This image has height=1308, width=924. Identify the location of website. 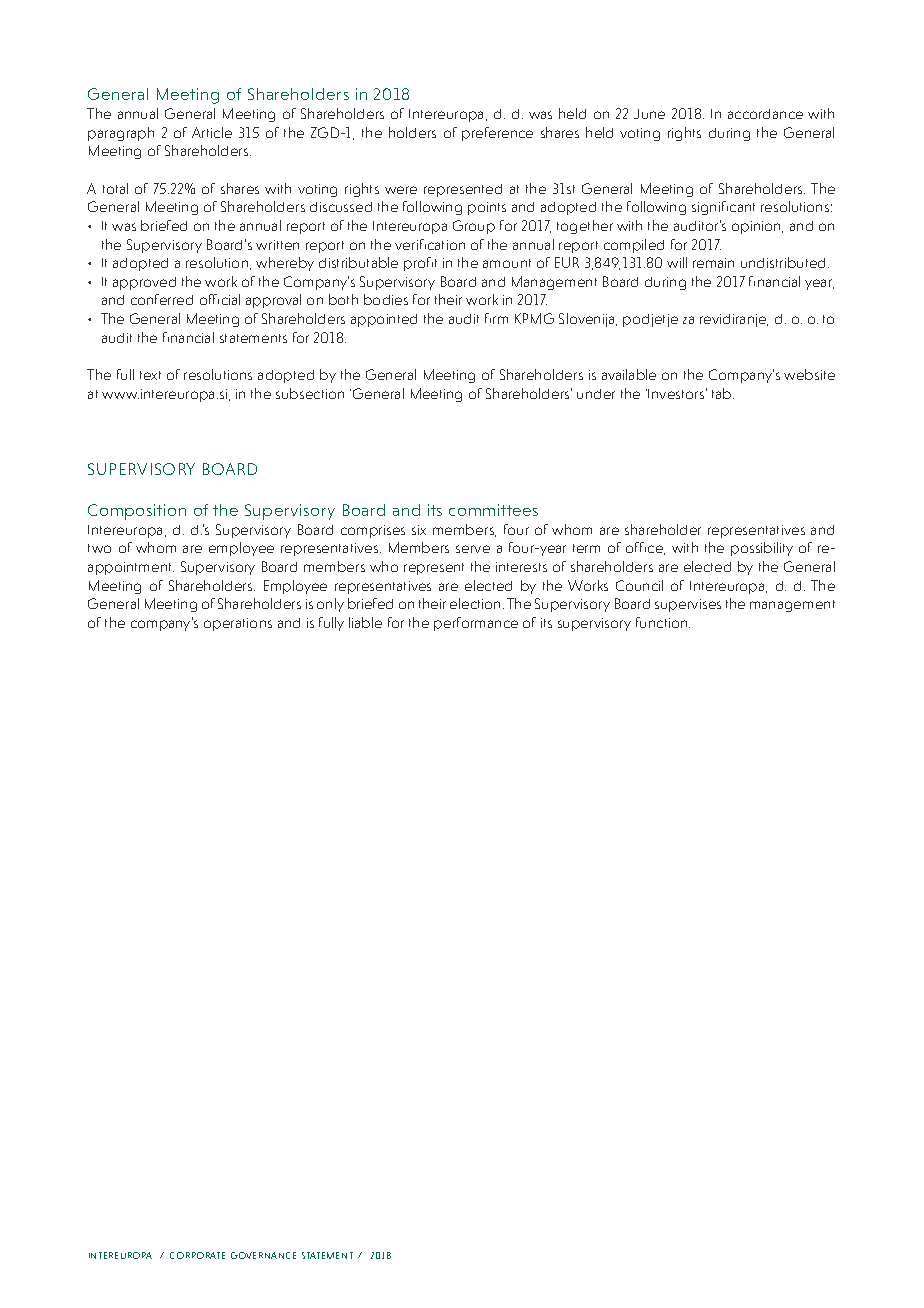
(809, 374).
